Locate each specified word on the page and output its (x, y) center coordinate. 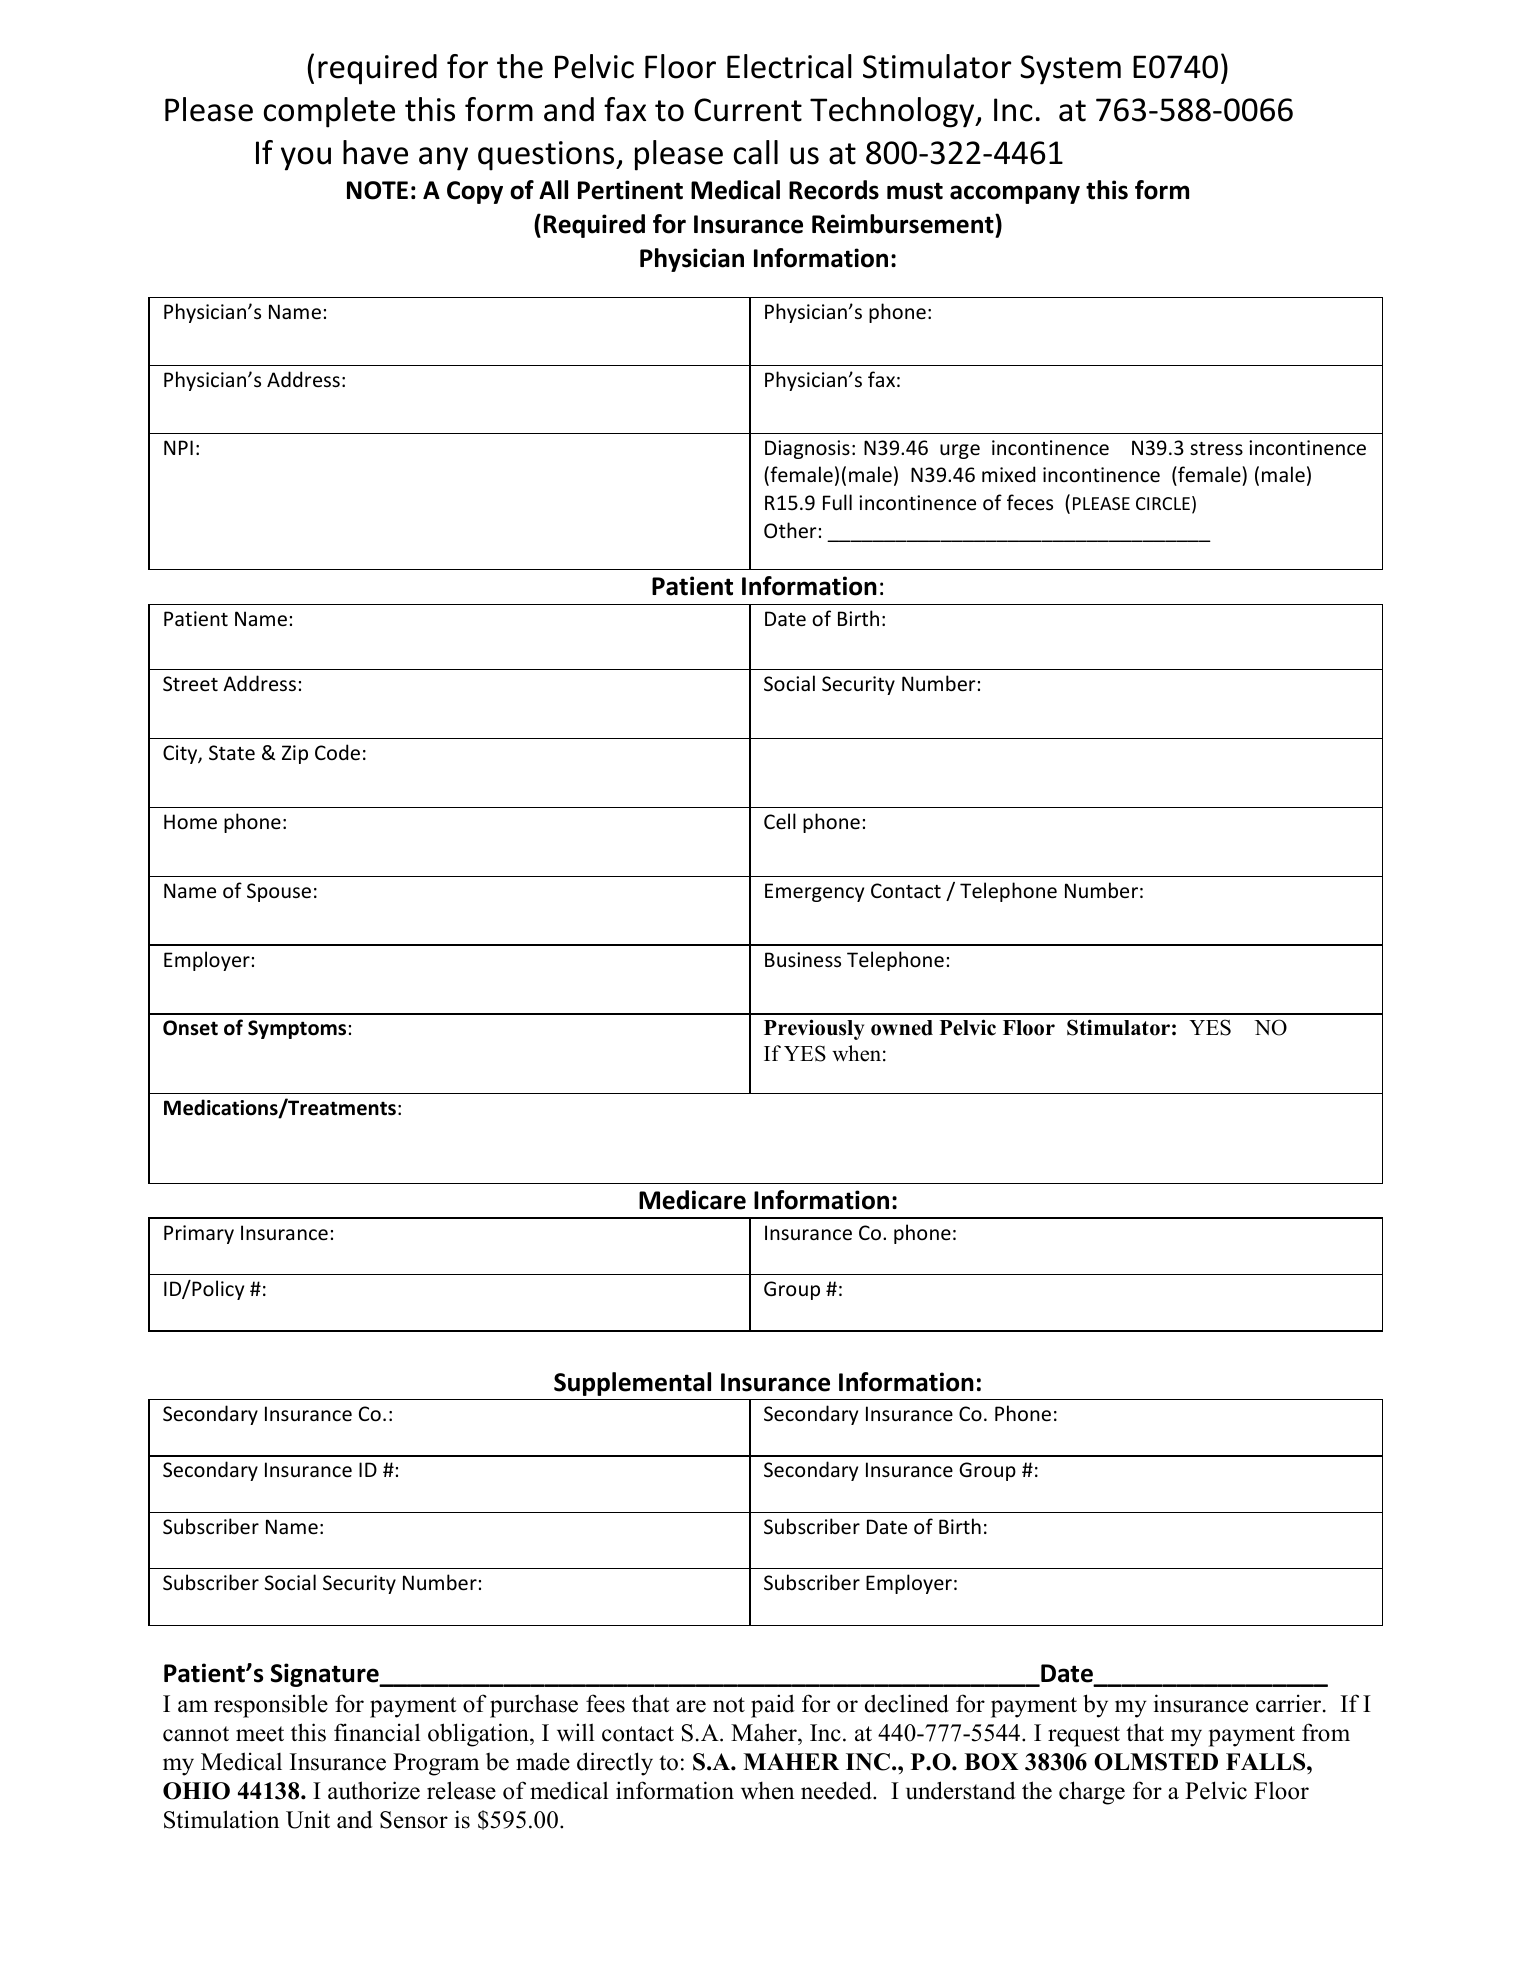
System (1070, 70)
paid (773, 1706)
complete (329, 112)
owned (902, 1028)
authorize (374, 1790)
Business (803, 960)
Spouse (279, 892)
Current (748, 110)
